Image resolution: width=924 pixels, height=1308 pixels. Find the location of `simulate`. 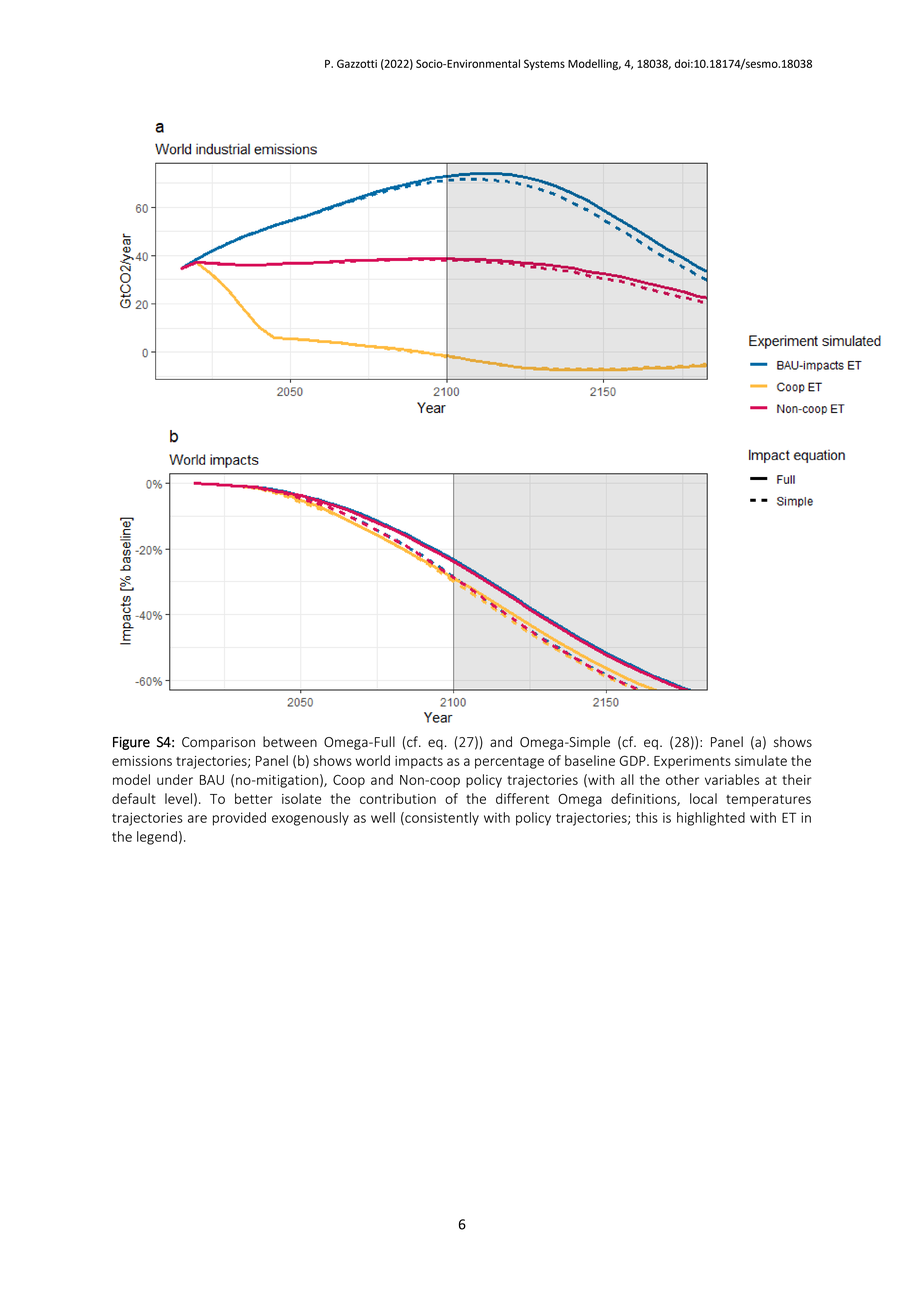

simulate is located at coordinates (761, 760).
